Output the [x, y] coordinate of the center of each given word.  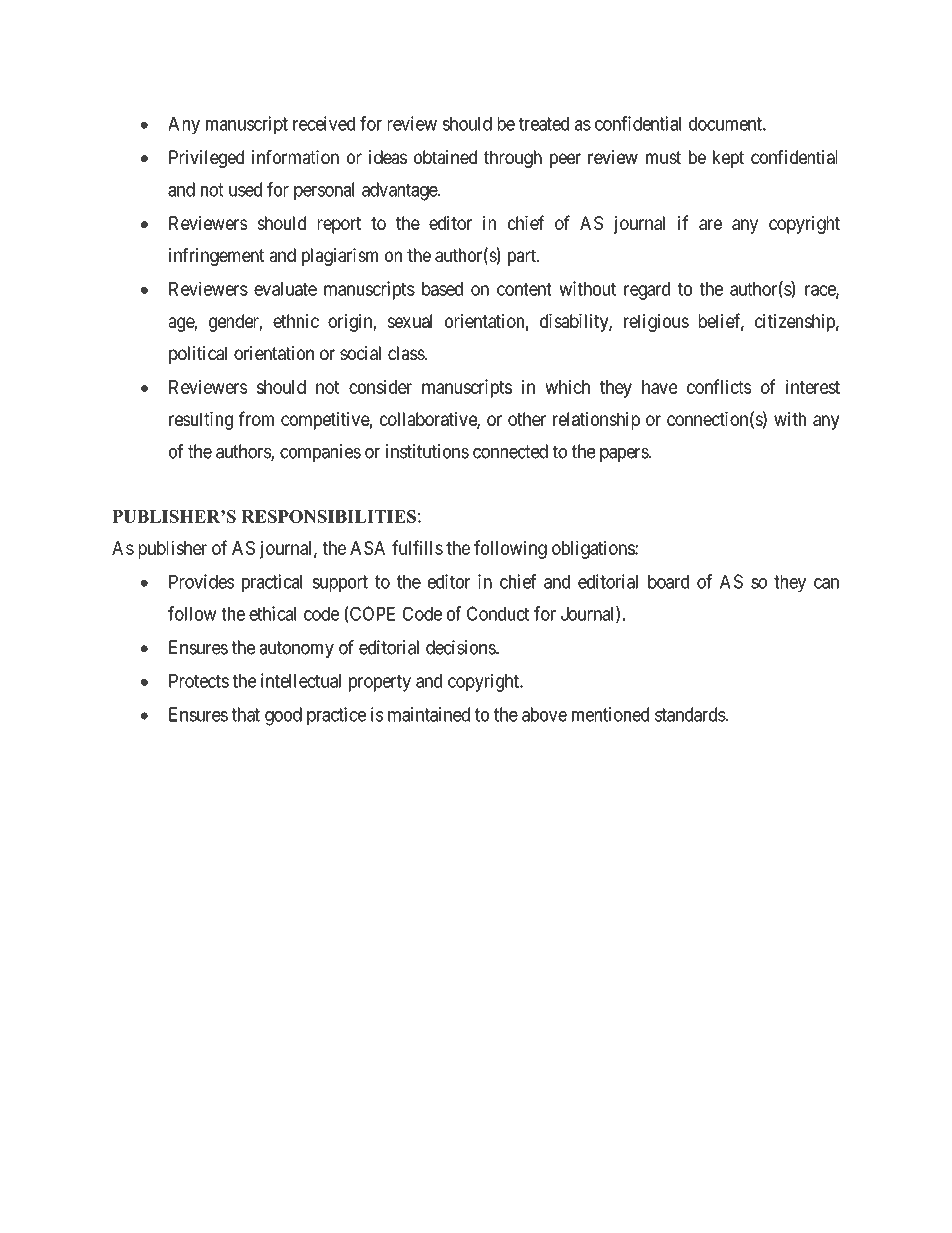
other [527, 419]
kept [728, 159]
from [256, 418]
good [283, 716]
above [544, 714]
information [295, 157]
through [513, 159]
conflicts [719, 386]
